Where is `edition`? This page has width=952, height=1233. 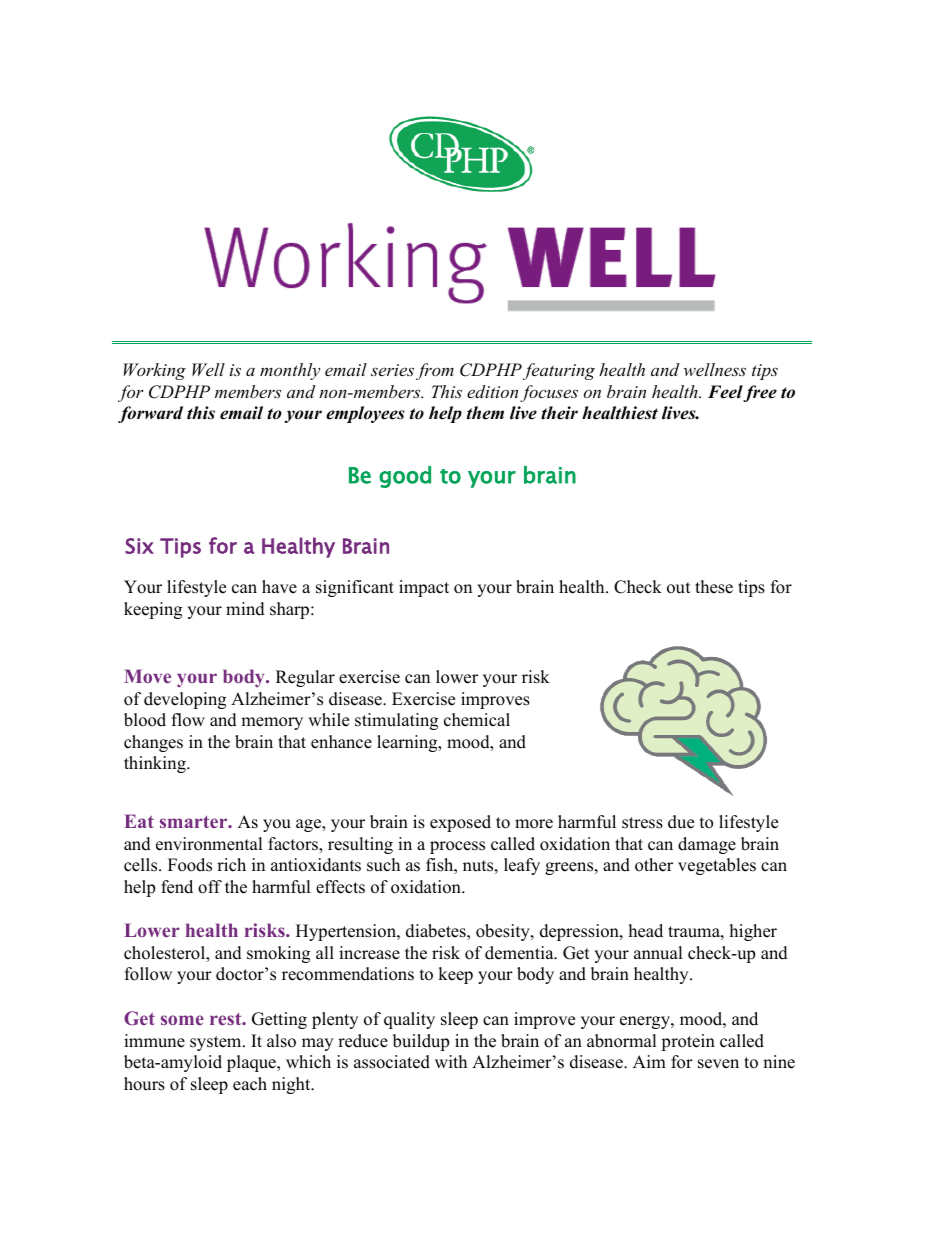 edition is located at coordinates (492, 391).
